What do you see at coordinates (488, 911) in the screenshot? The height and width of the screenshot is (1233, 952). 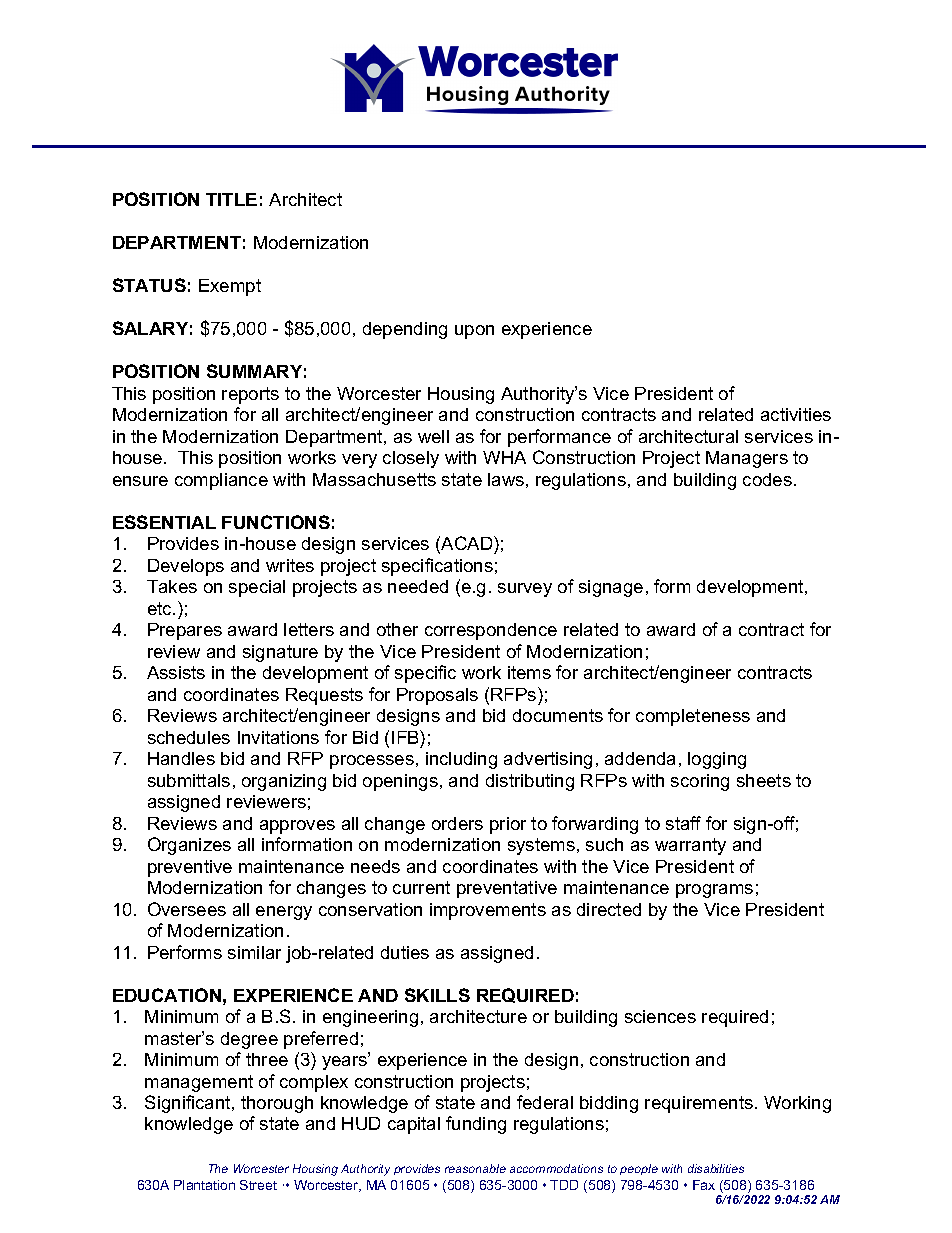 I see `improvements` at bounding box center [488, 911].
